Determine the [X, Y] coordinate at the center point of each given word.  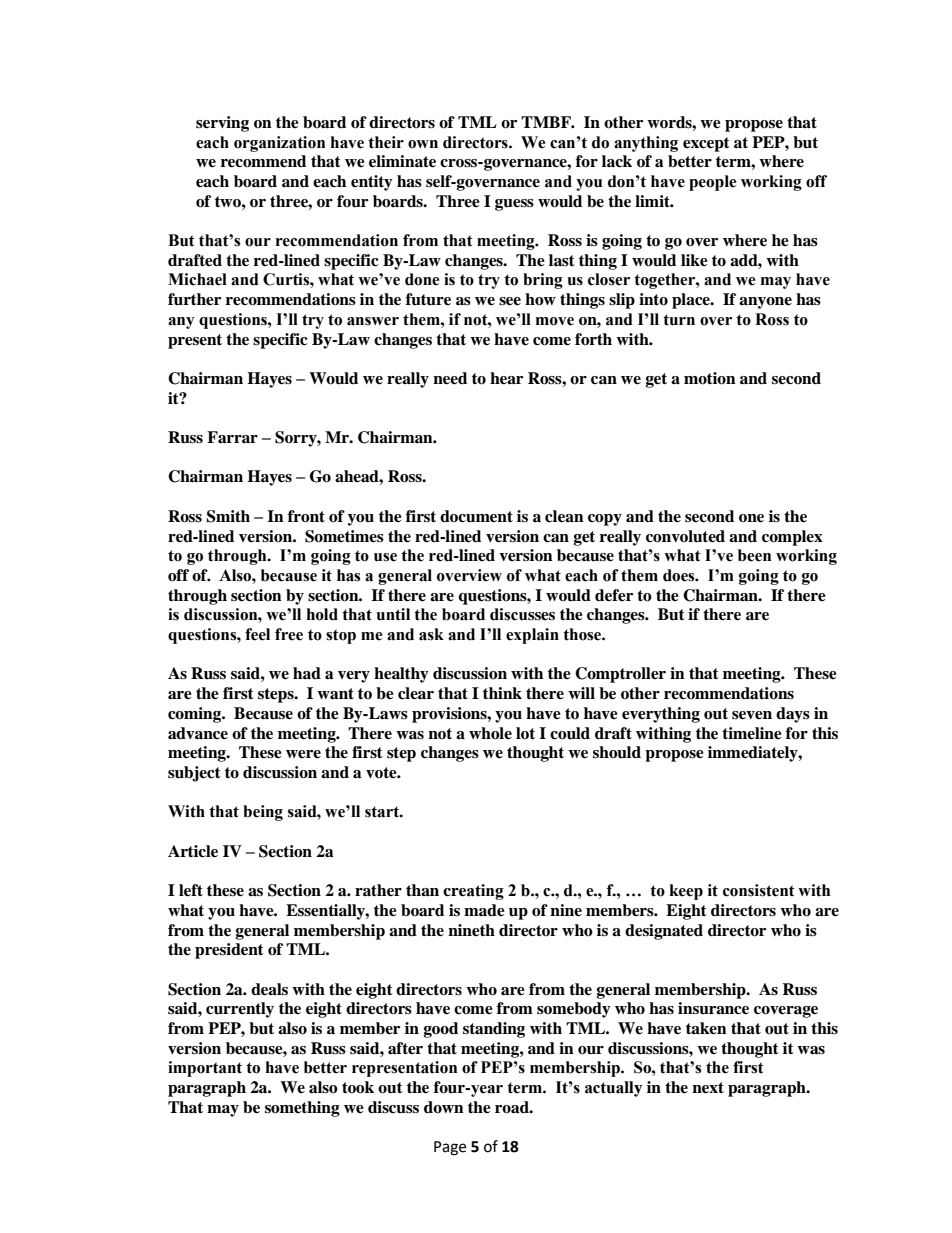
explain [532, 636]
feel [257, 634]
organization [279, 144]
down [444, 1107]
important [205, 1069]
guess [514, 205]
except [706, 144]
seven [752, 715]
